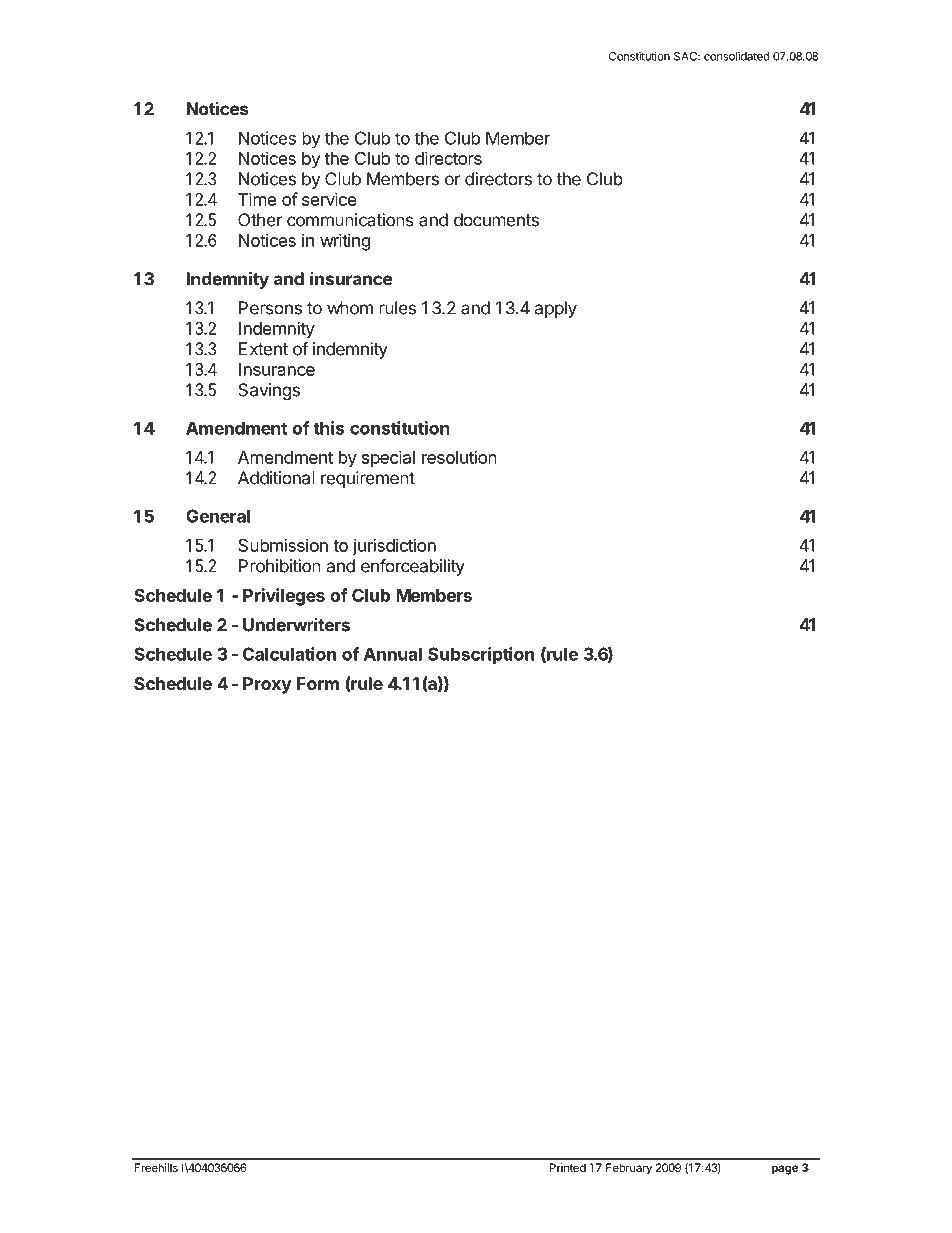 This document has height=1233, width=952. Describe the element at coordinates (737, 56) in the document. I see `consolidated` at that location.
